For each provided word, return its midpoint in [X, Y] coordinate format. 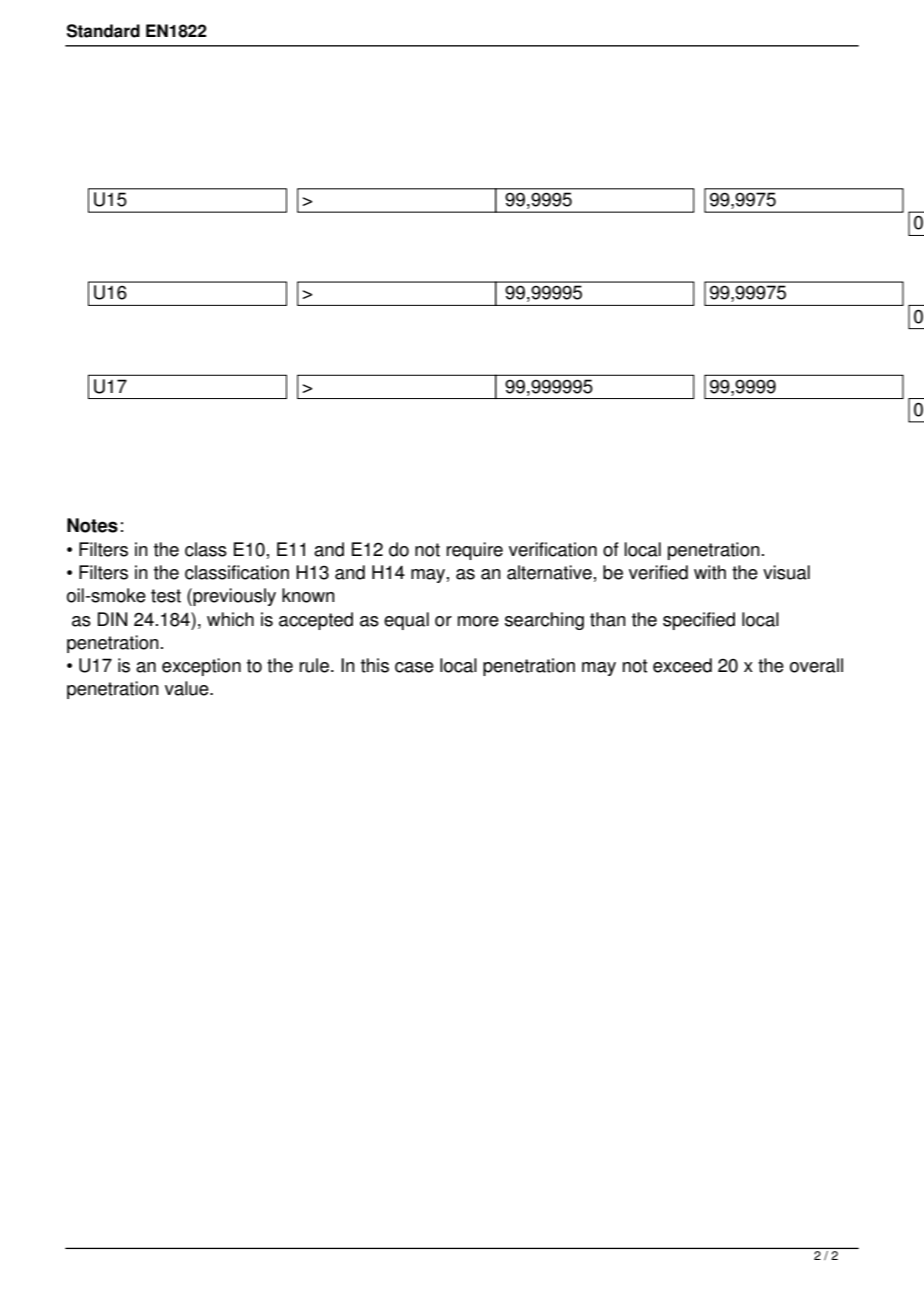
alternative [549, 572]
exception [201, 667]
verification [553, 549]
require [475, 551]
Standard [103, 31]
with [710, 572]
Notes [92, 525]
